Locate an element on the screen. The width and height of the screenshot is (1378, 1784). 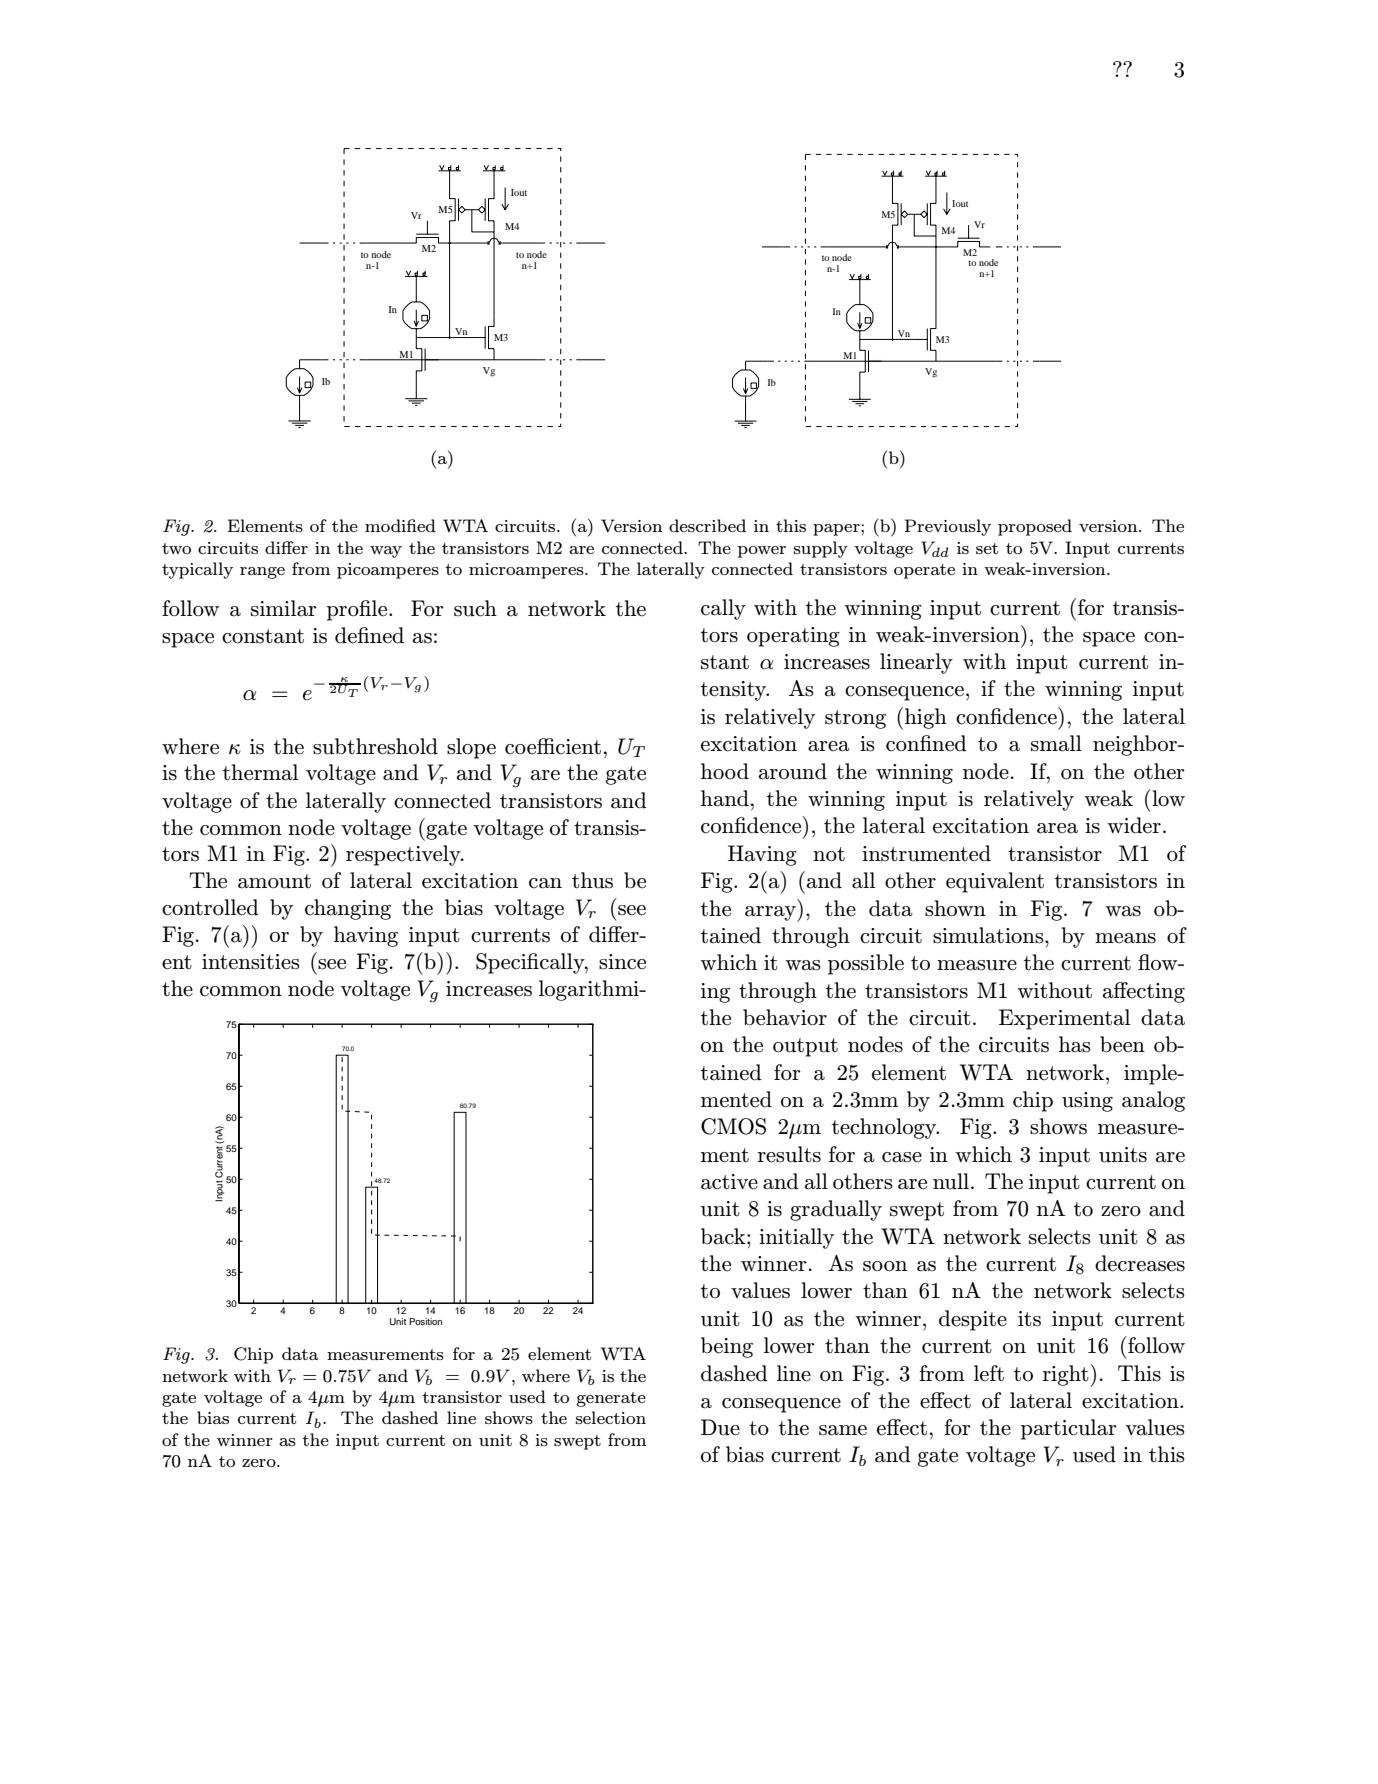
CMOS is located at coordinates (733, 1126).
